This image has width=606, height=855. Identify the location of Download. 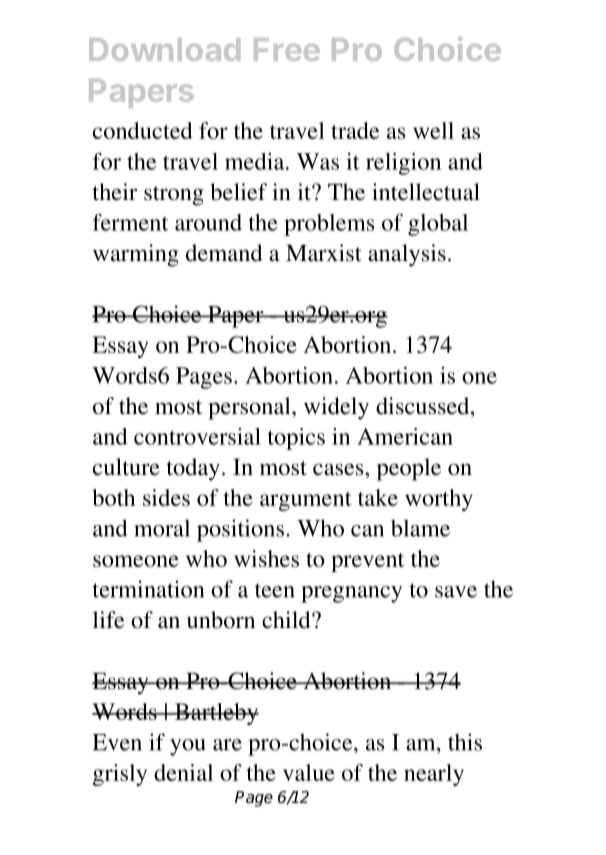
(164, 49).
